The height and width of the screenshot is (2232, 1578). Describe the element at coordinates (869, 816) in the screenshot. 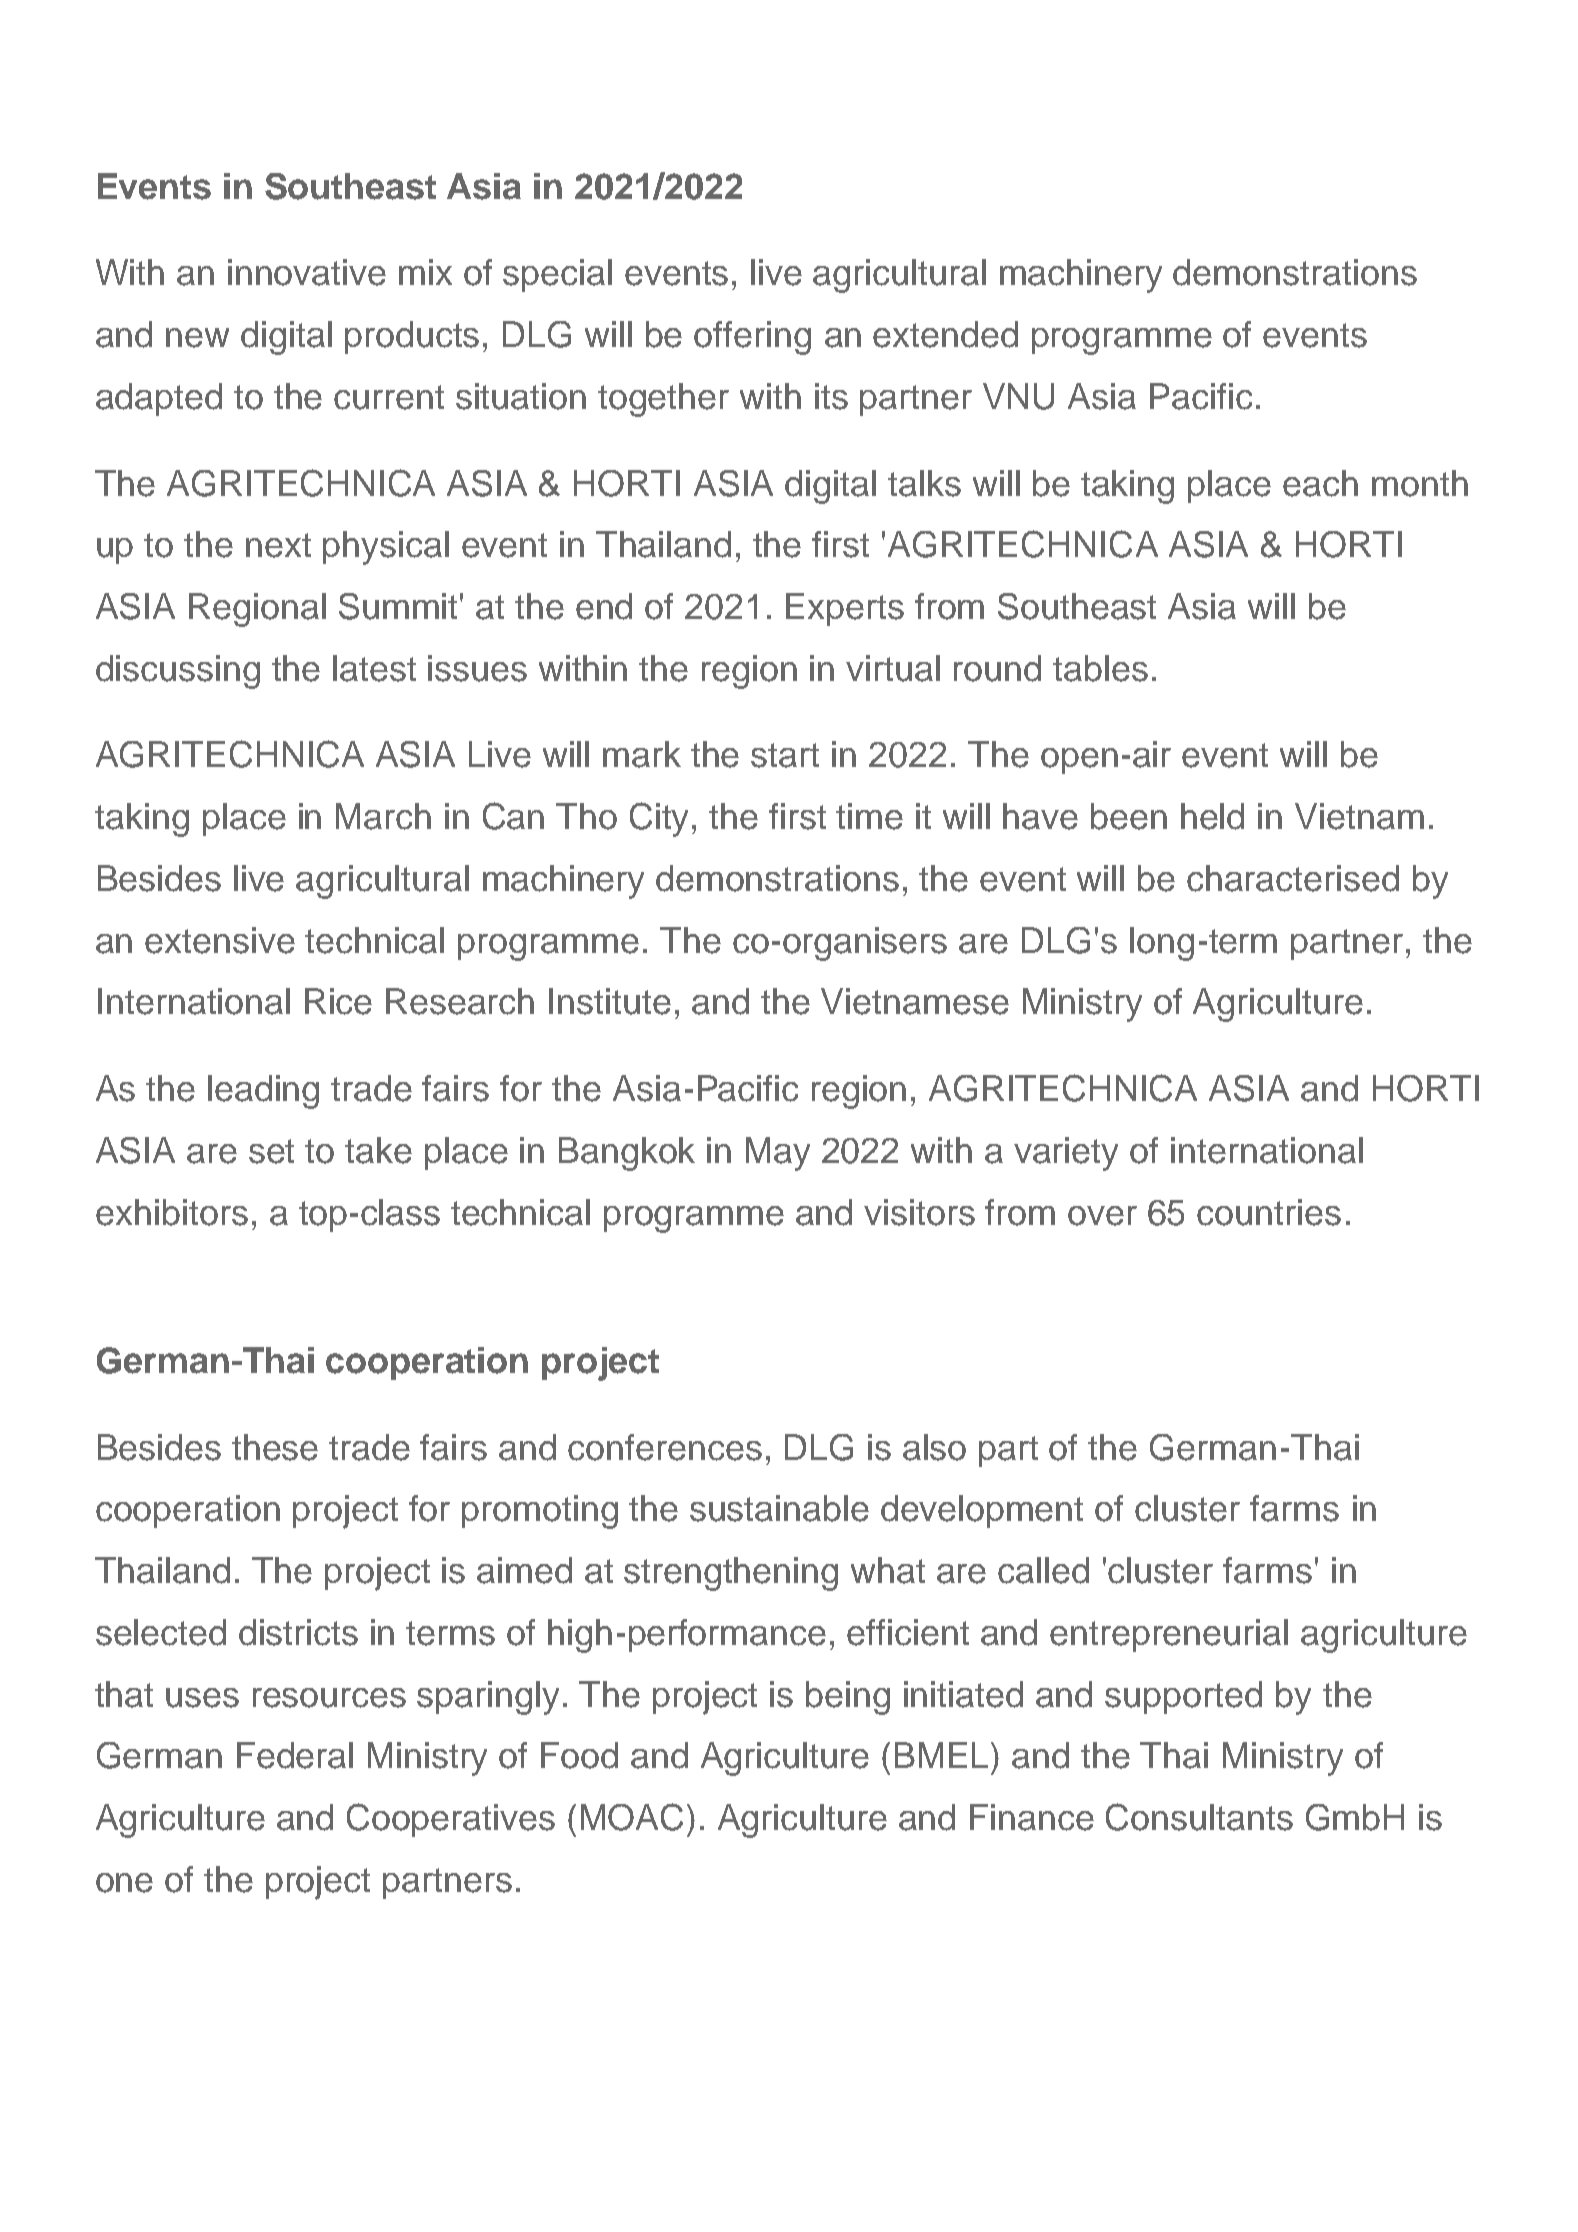

I see `time` at that location.
